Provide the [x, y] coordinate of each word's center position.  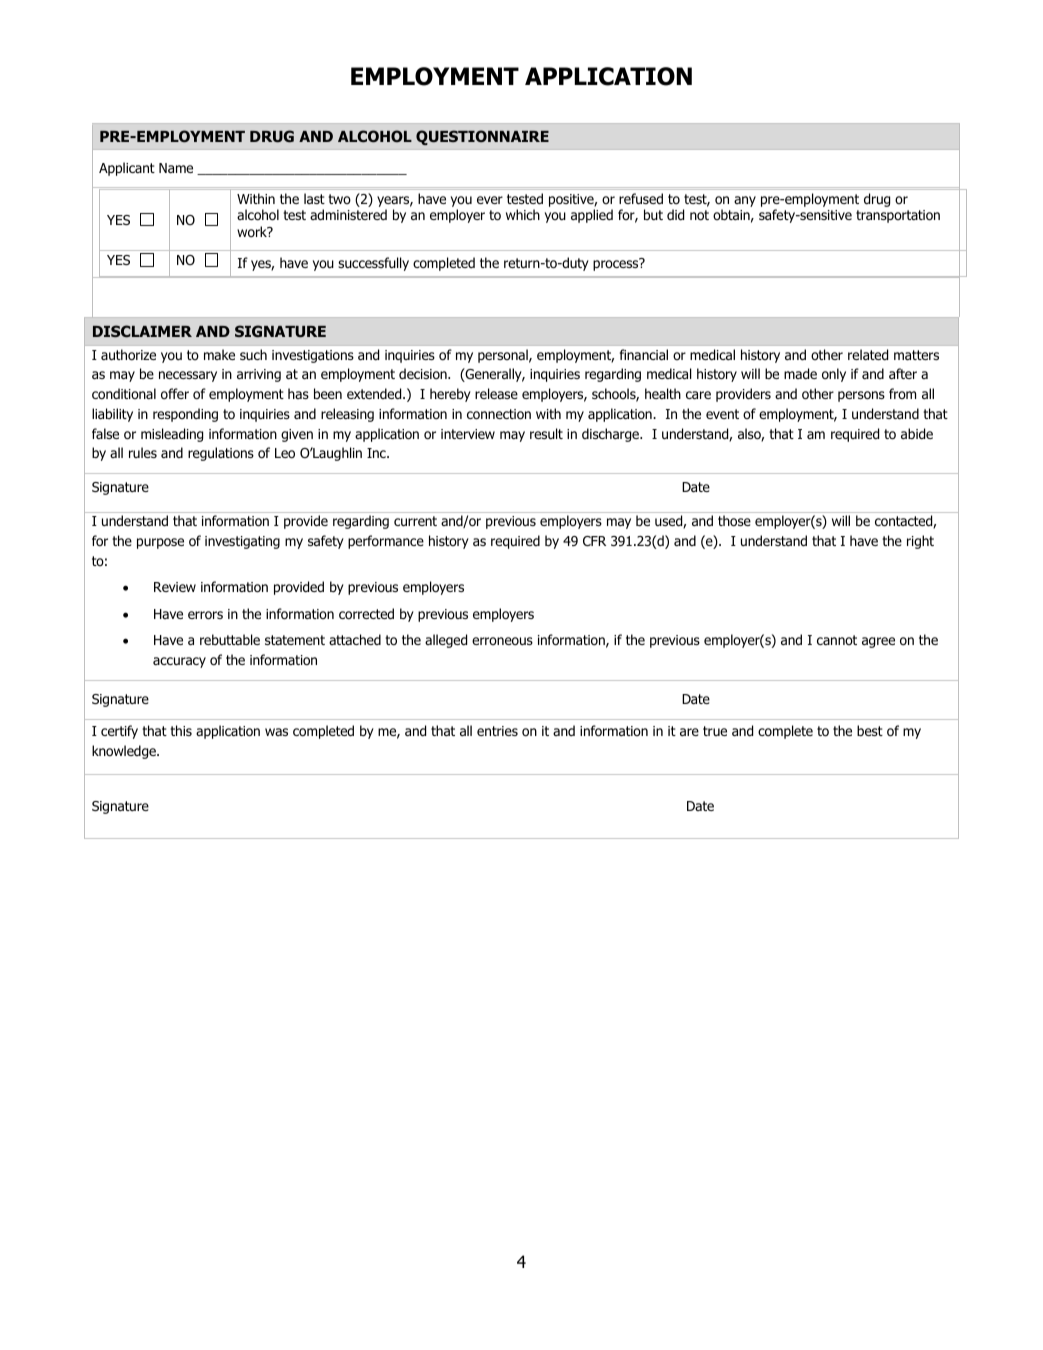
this [181, 730]
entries [497, 731]
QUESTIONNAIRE [482, 137]
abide [917, 433]
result [546, 433]
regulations [221, 454]
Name [176, 168]
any [745, 201]
